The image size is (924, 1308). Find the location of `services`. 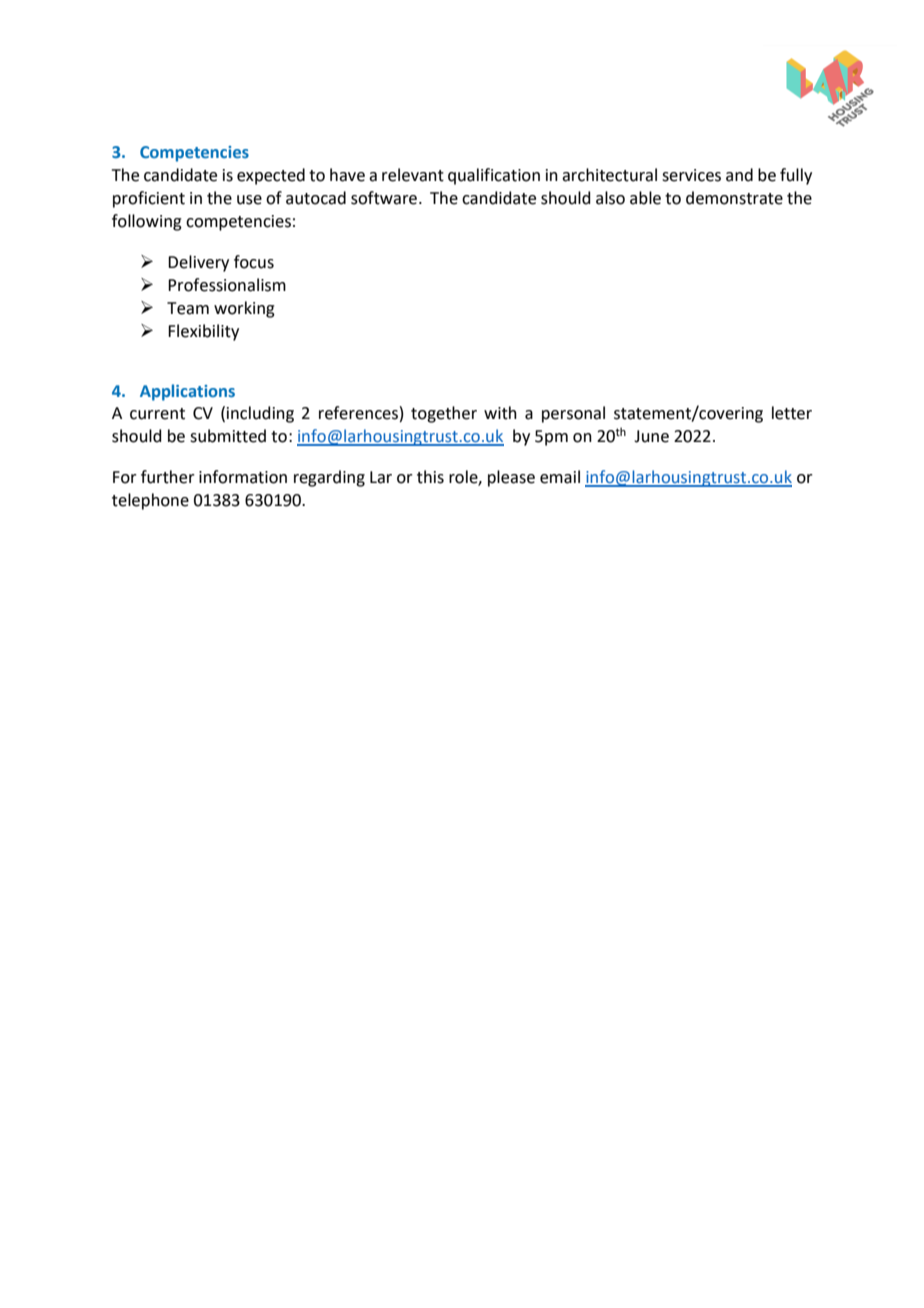

services is located at coordinates (691, 175).
